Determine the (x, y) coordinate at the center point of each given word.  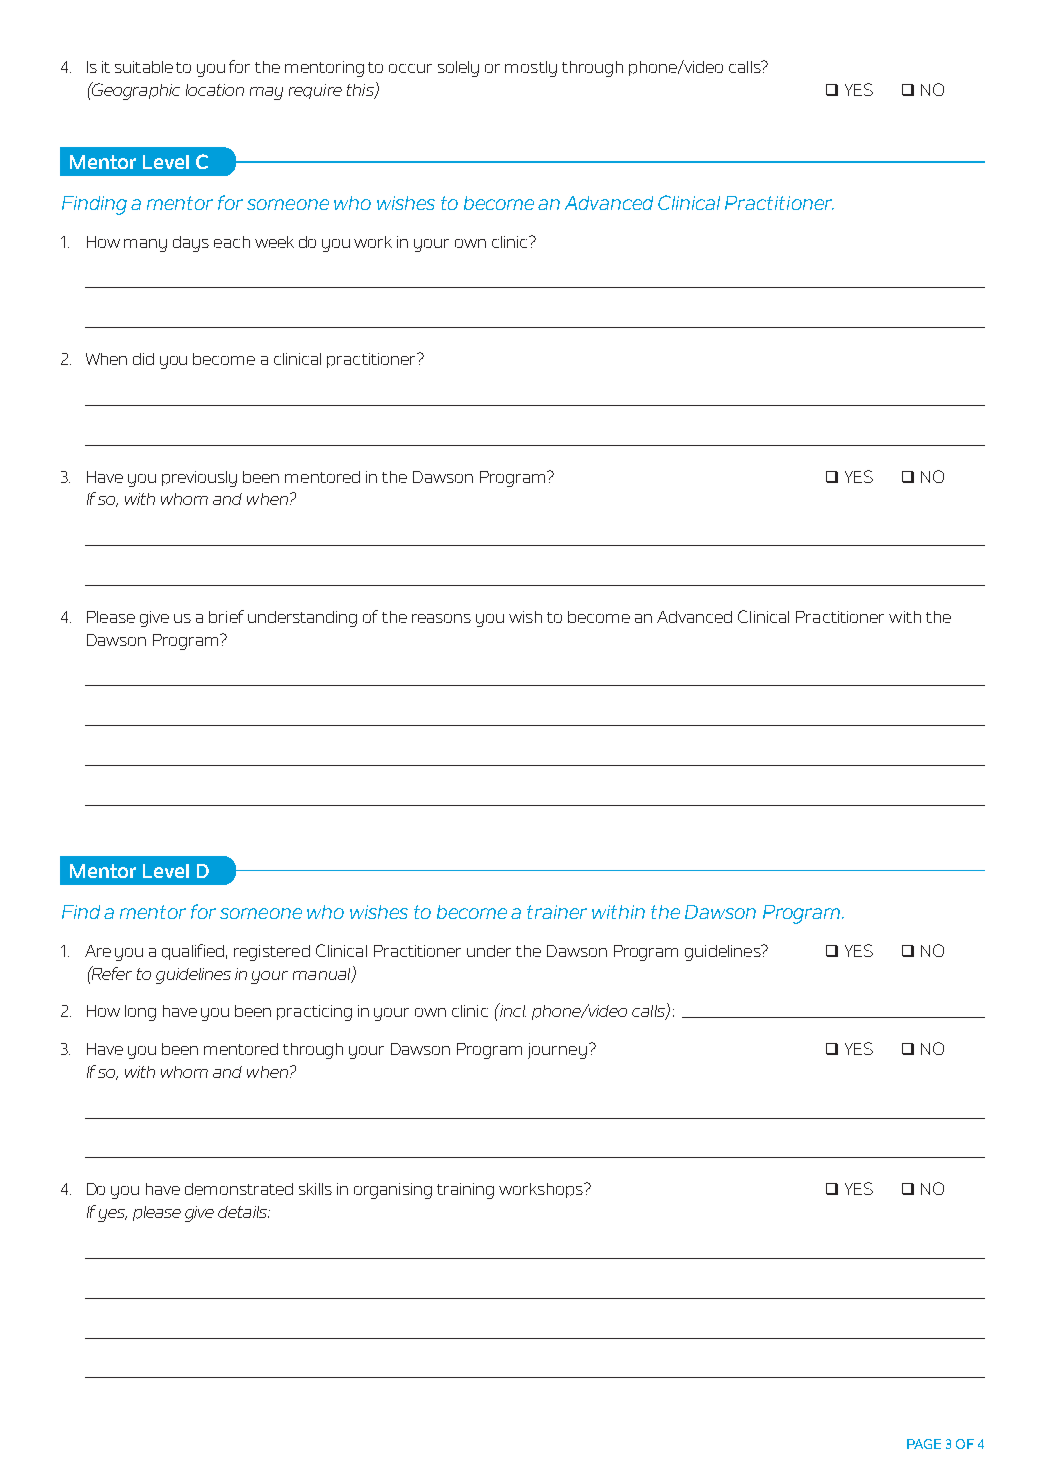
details (244, 1212)
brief (226, 616)
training (465, 1191)
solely (458, 69)
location (215, 90)
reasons (441, 618)
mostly (531, 69)
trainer (557, 912)
